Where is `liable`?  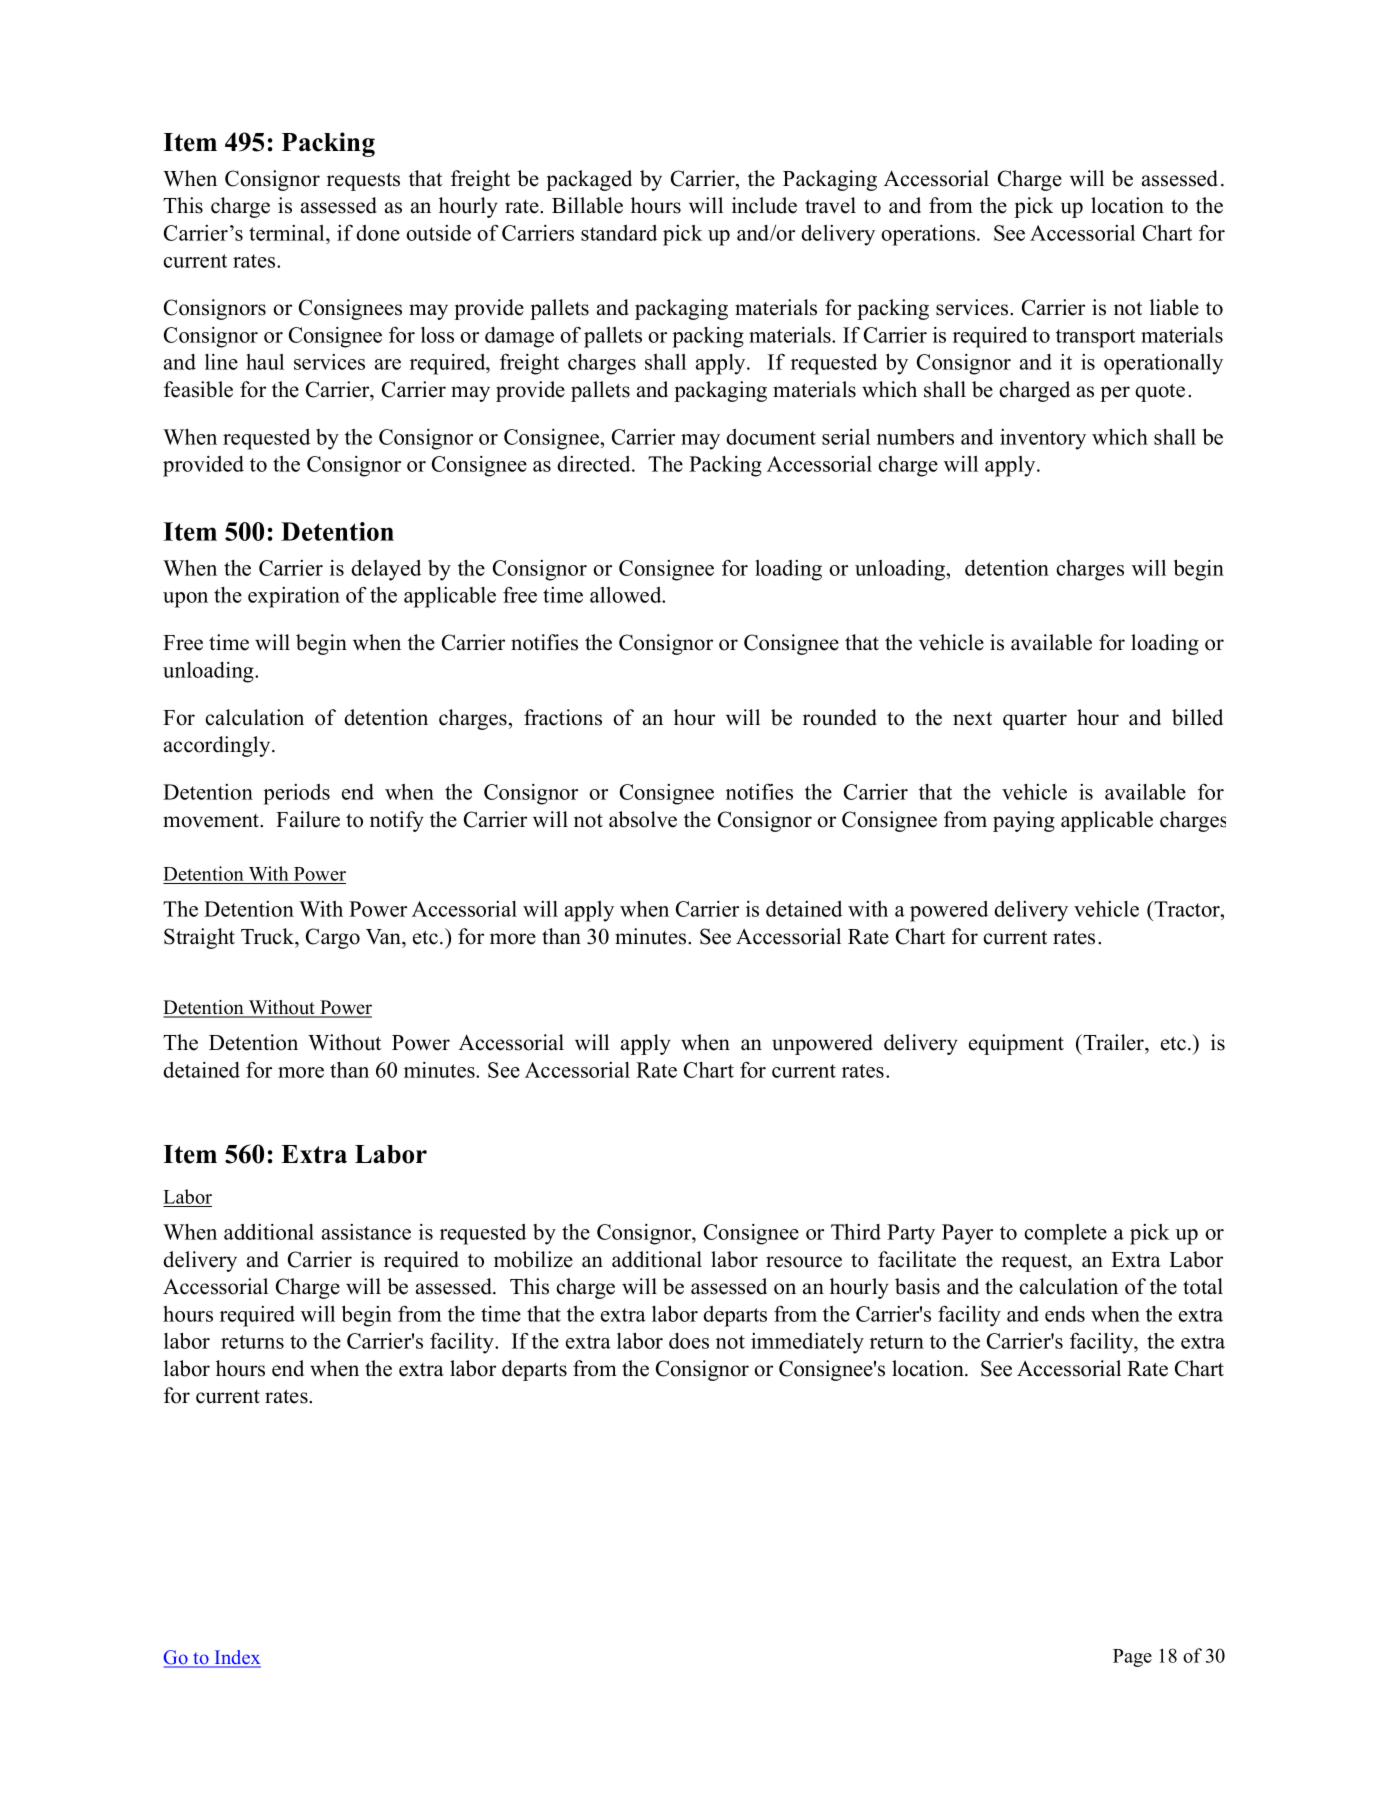
liable is located at coordinates (1174, 307).
